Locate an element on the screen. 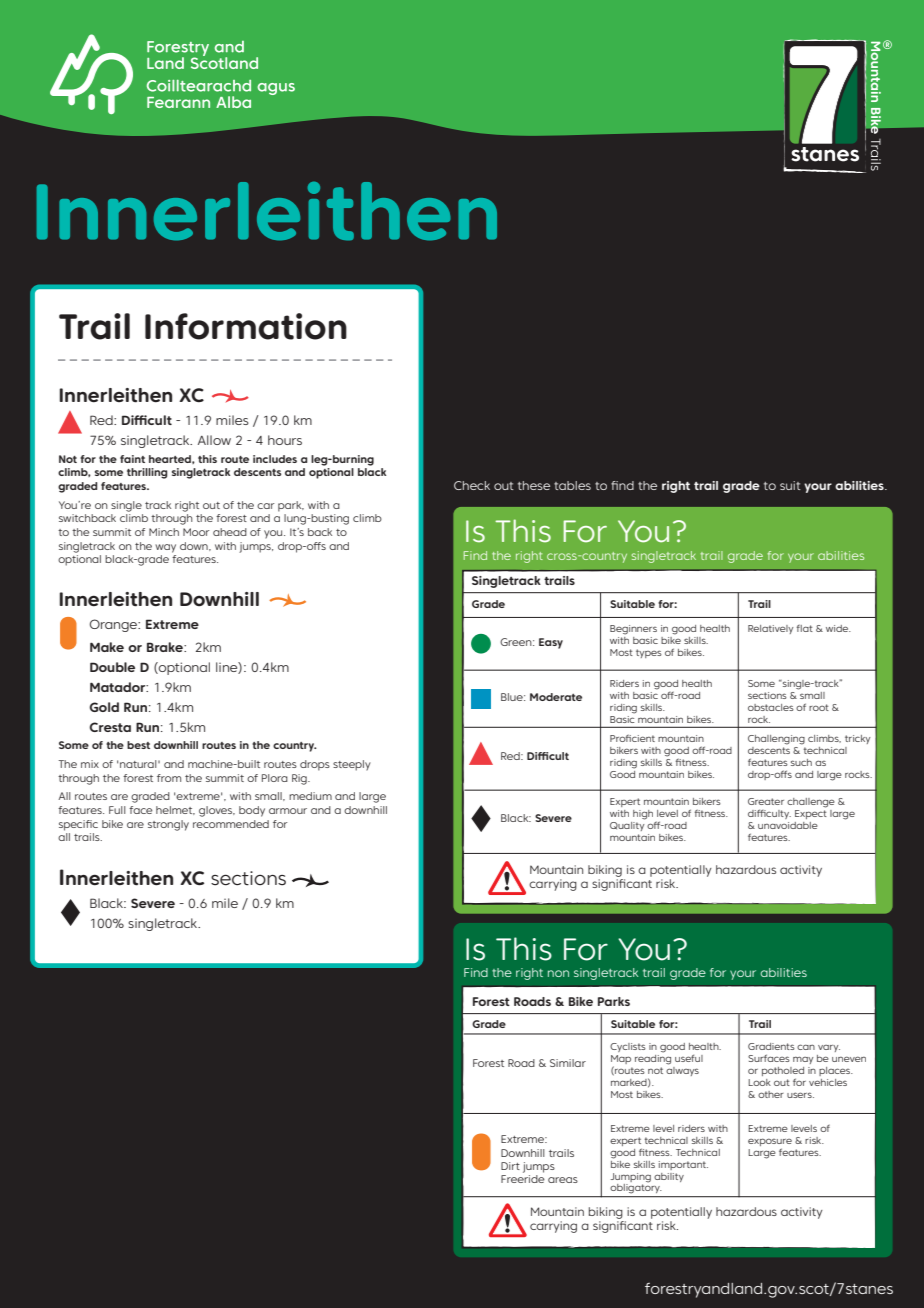 The image size is (924, 1308). exposure is located at coordinates (770, 1142).
